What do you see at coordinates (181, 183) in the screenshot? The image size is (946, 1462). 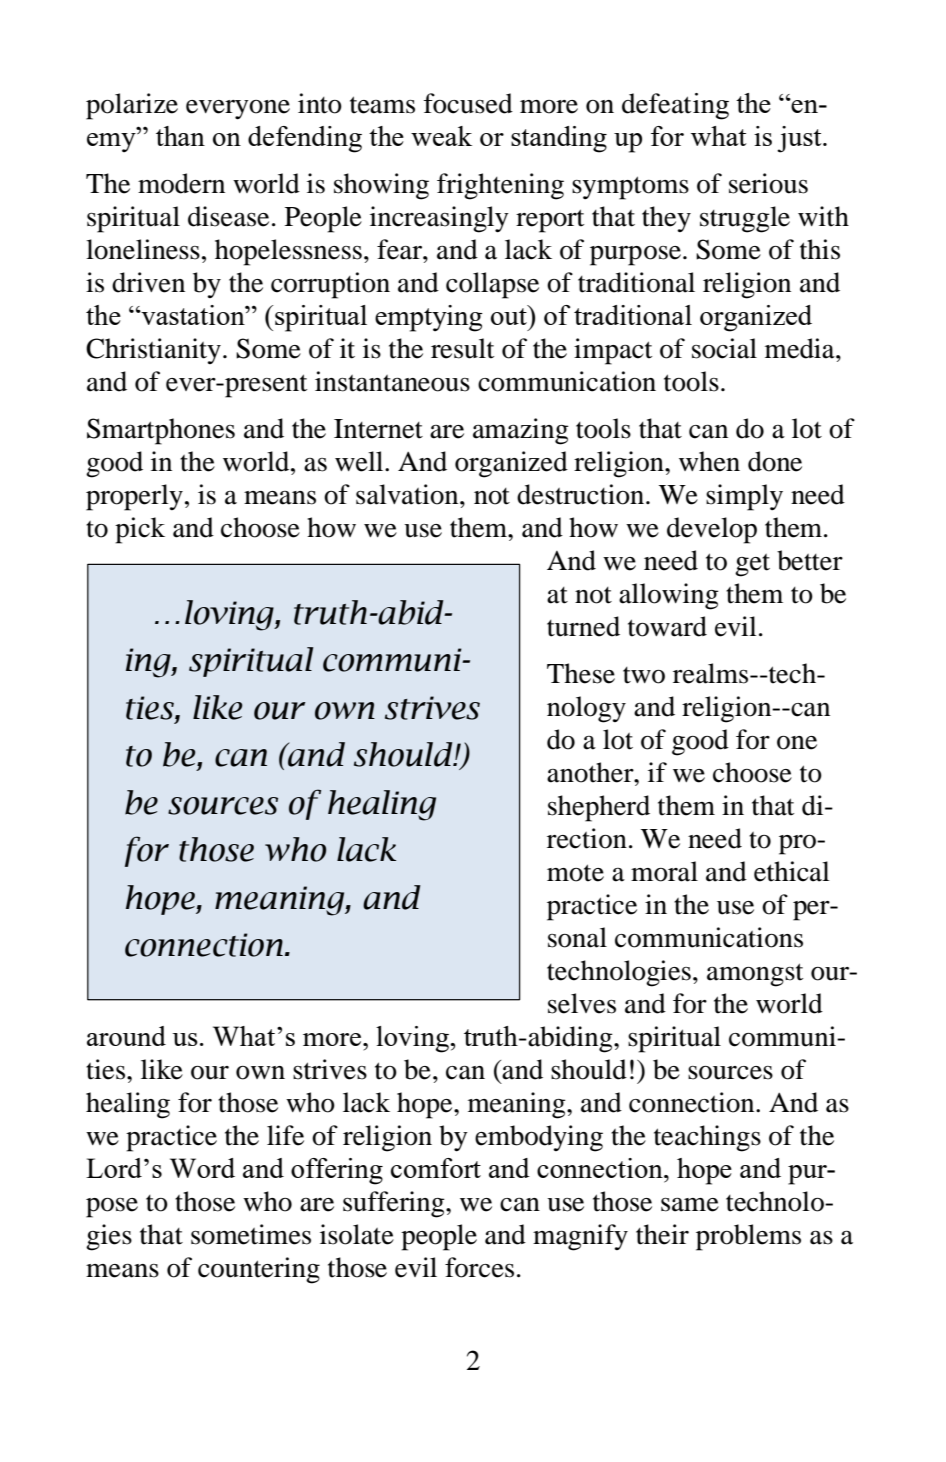 I see `modern` at bounding box center [181, 183].
